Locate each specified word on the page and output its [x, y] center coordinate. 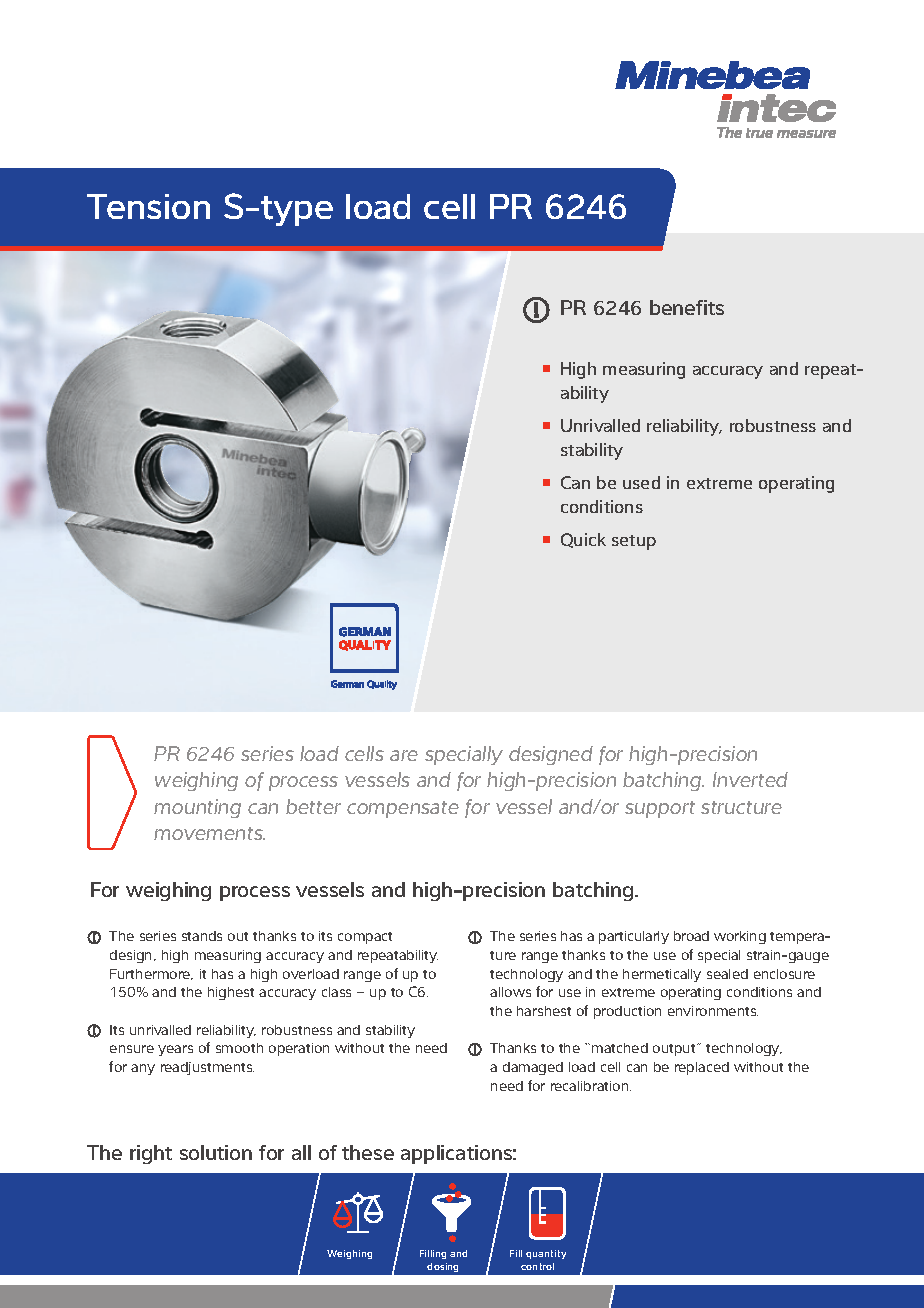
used [641, 482]
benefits [687, 307]
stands [202, 936]
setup [634, 542]
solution [216, 1152]
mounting [197, 808]
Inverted [750, 779]
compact [365, 938]
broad [691, 936]
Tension [148, 206]
